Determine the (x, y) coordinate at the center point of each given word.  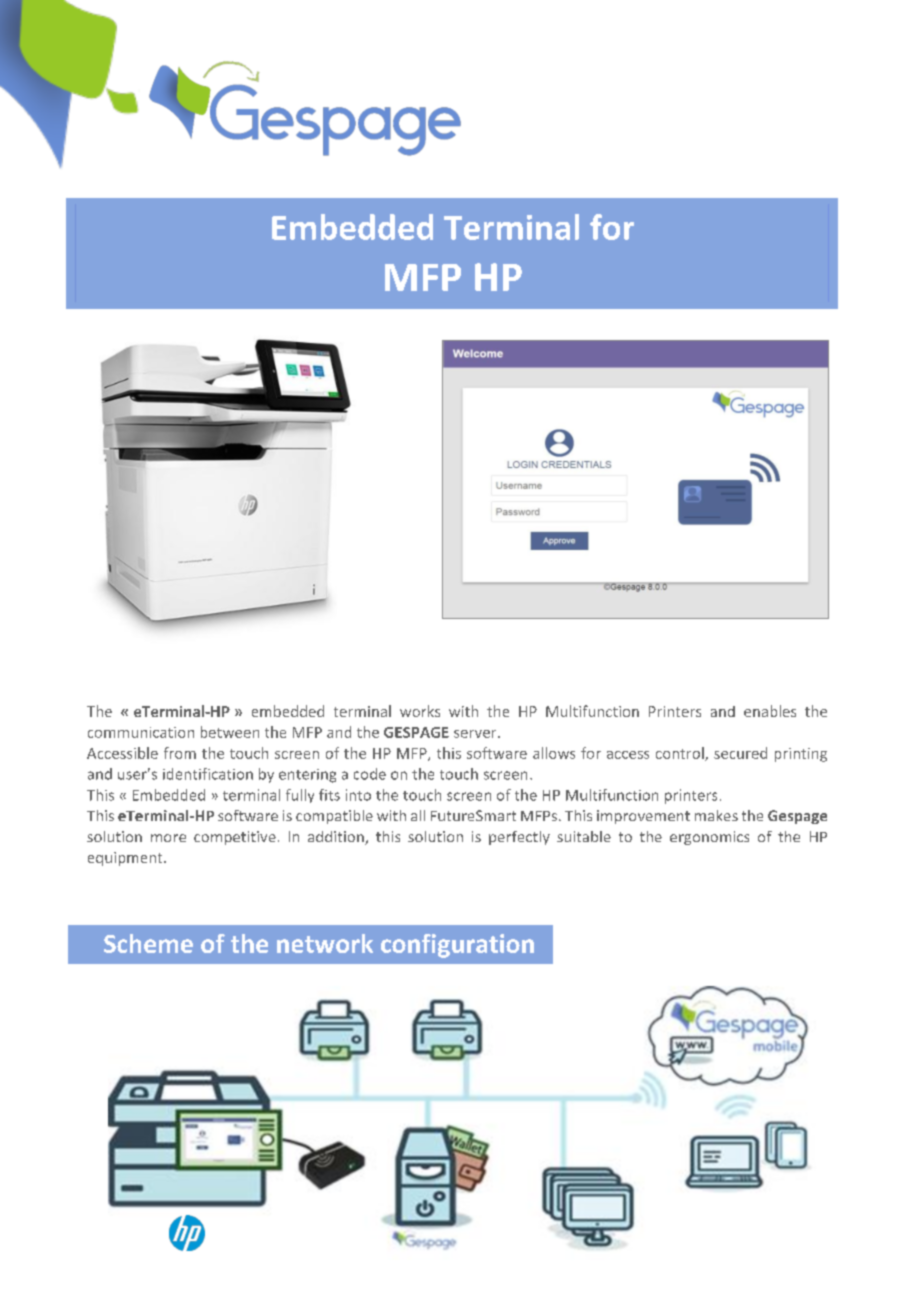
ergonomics (709, 838)
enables (770, 711)
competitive (235, 838)
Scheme (148, 943)
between (230, 732)
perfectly (519, 838)
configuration (457, 946)
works (420, 711)
